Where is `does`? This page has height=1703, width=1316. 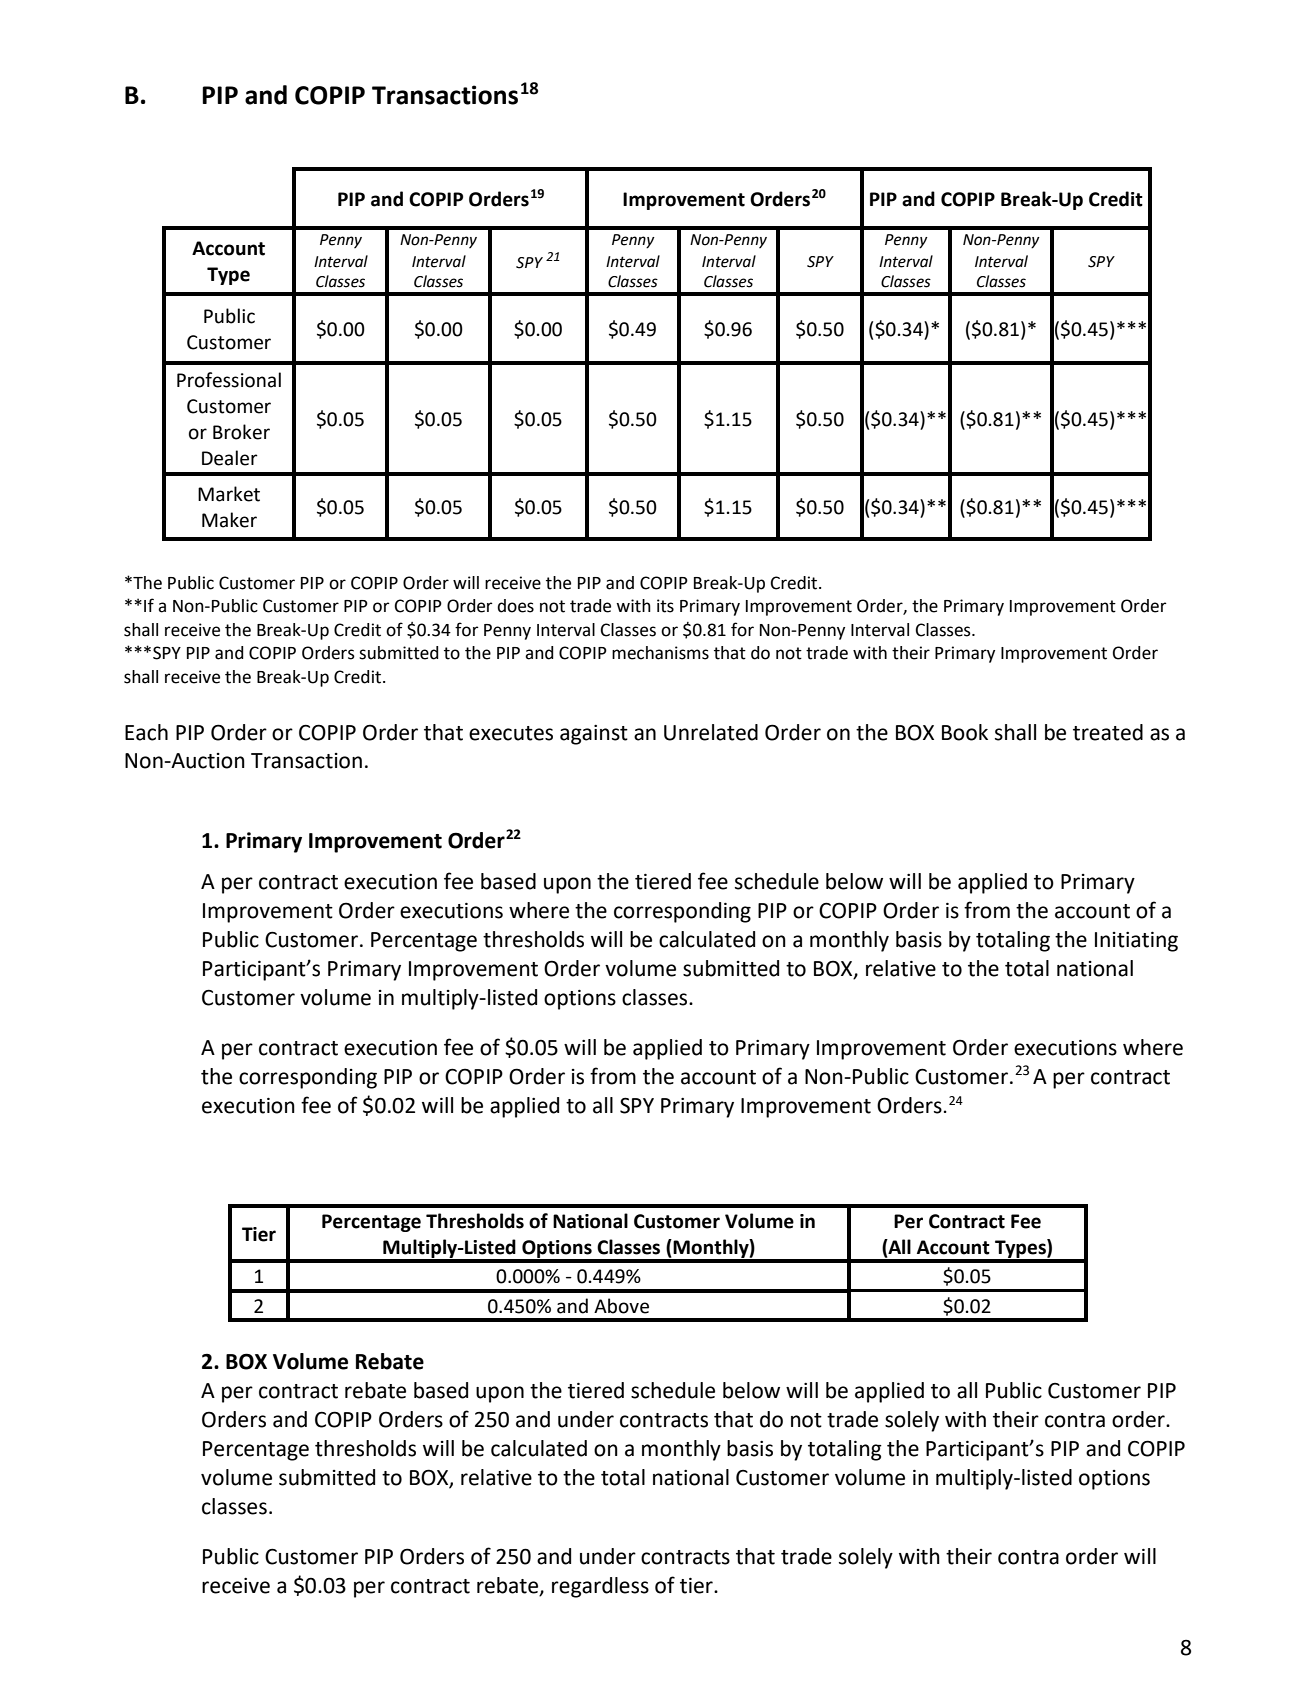 does is located at coordinates (515, 606).
